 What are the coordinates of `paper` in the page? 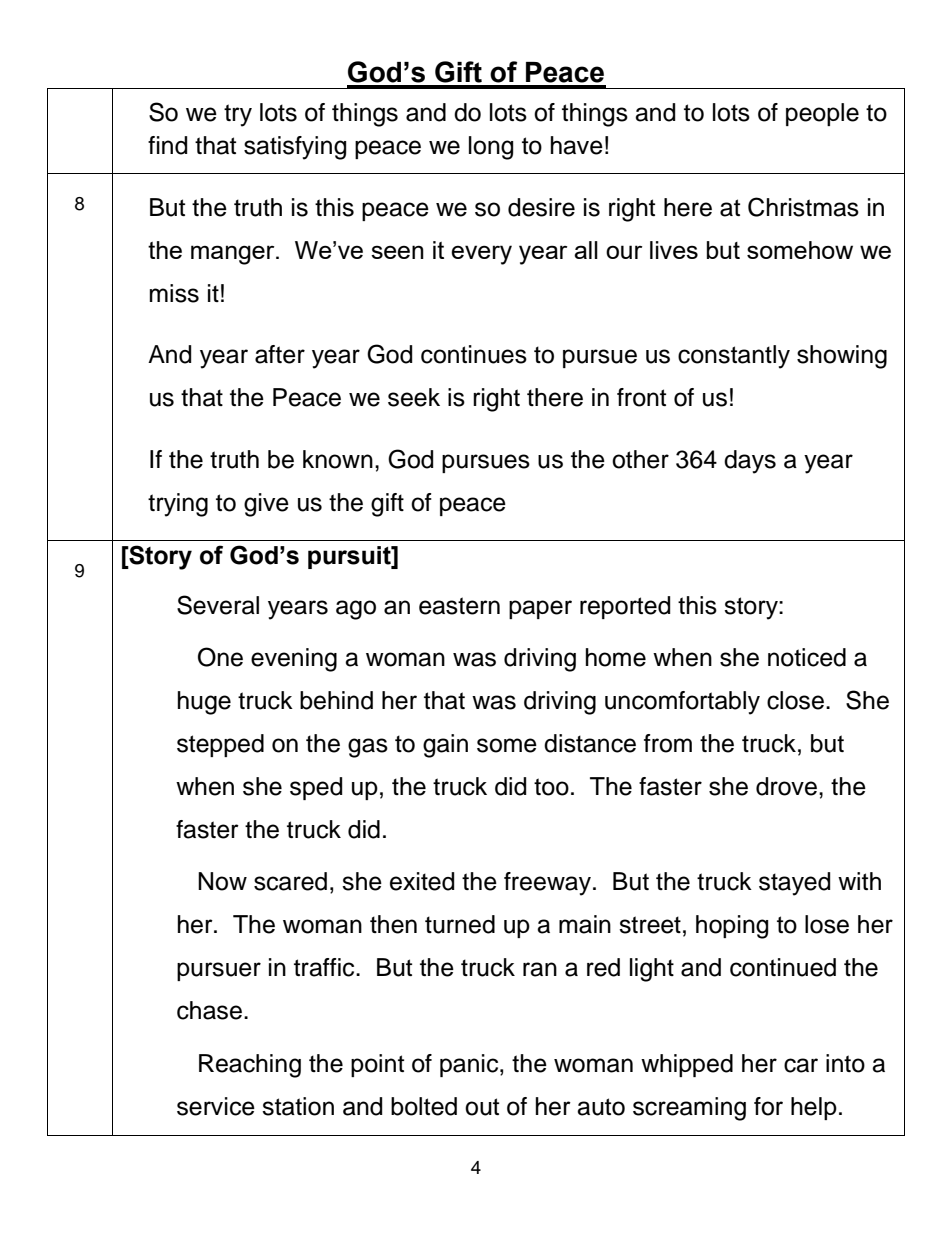 It's located at (540, 609).
